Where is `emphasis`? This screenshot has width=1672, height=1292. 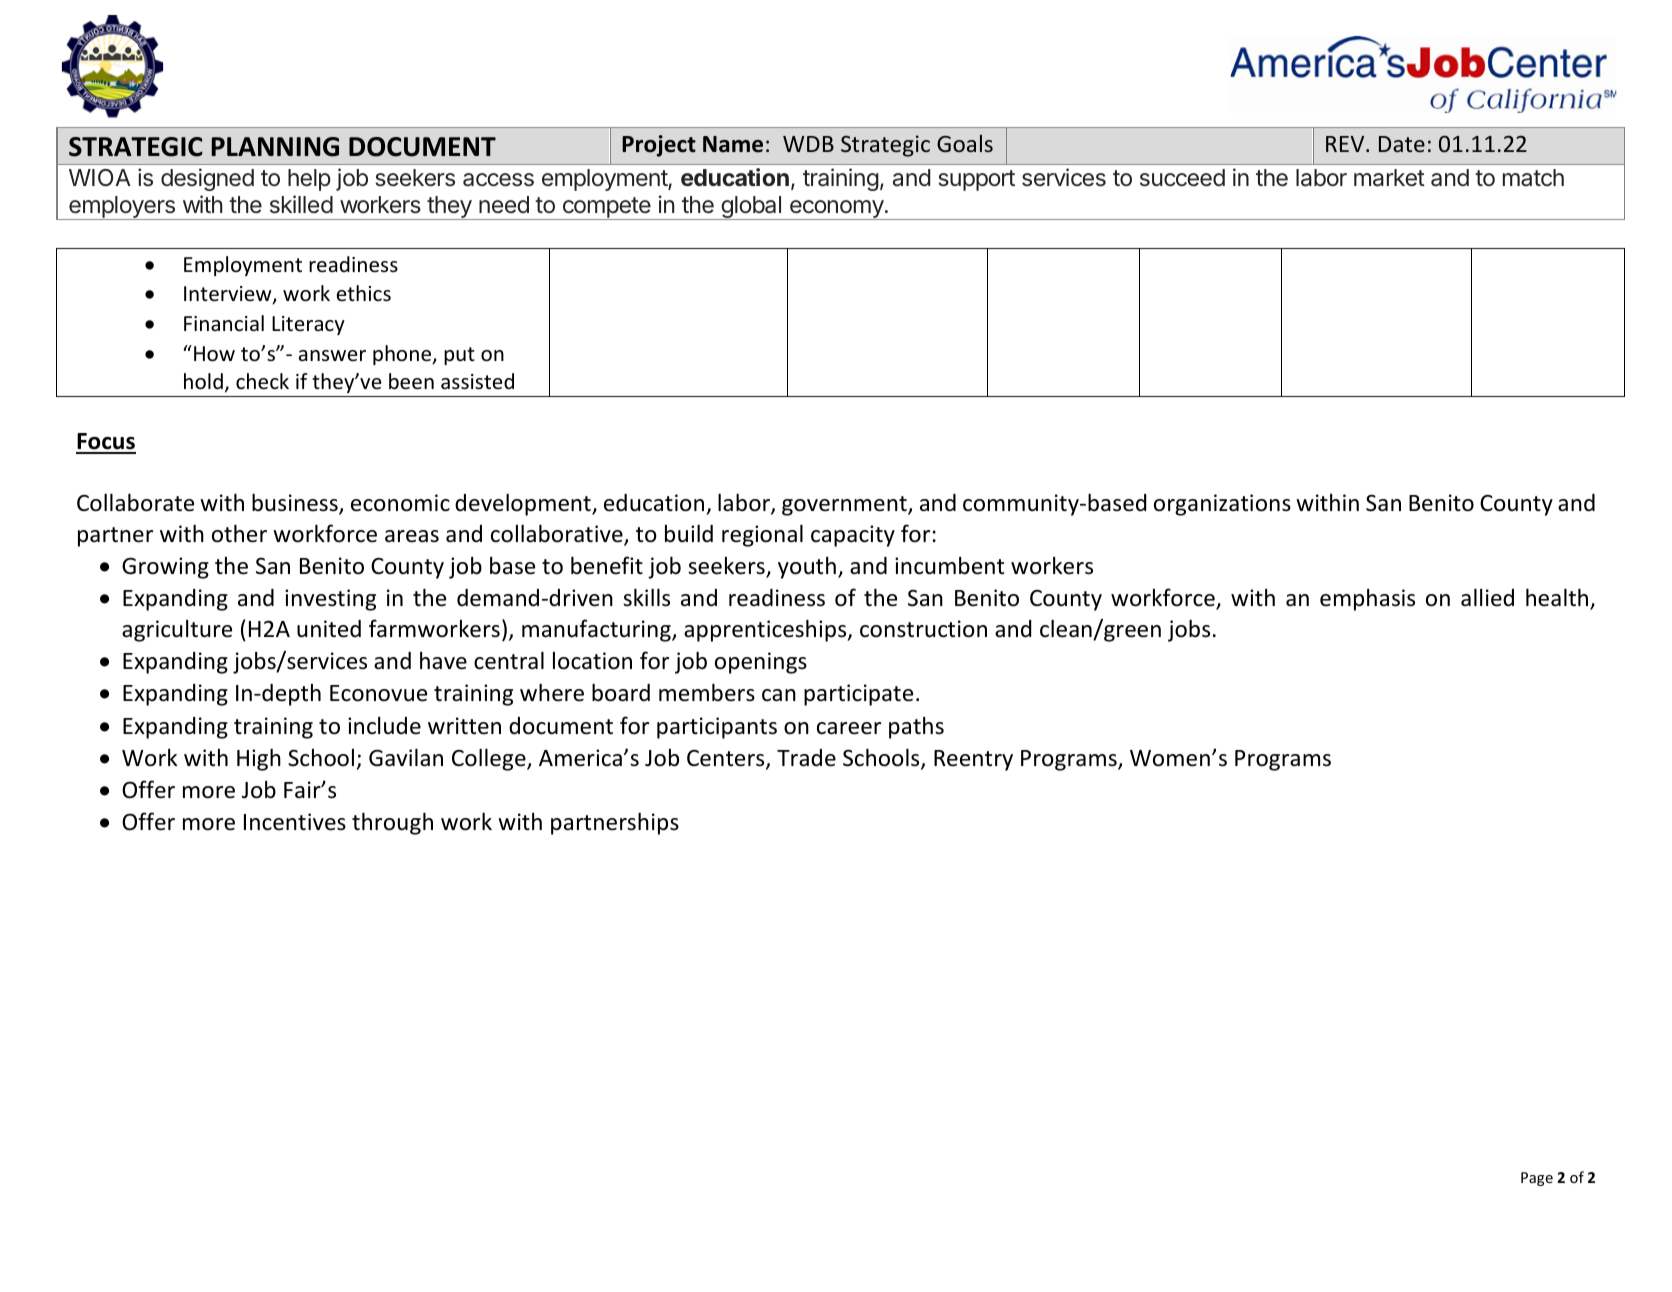 emphasis is located at coordinates (1367, 600).
